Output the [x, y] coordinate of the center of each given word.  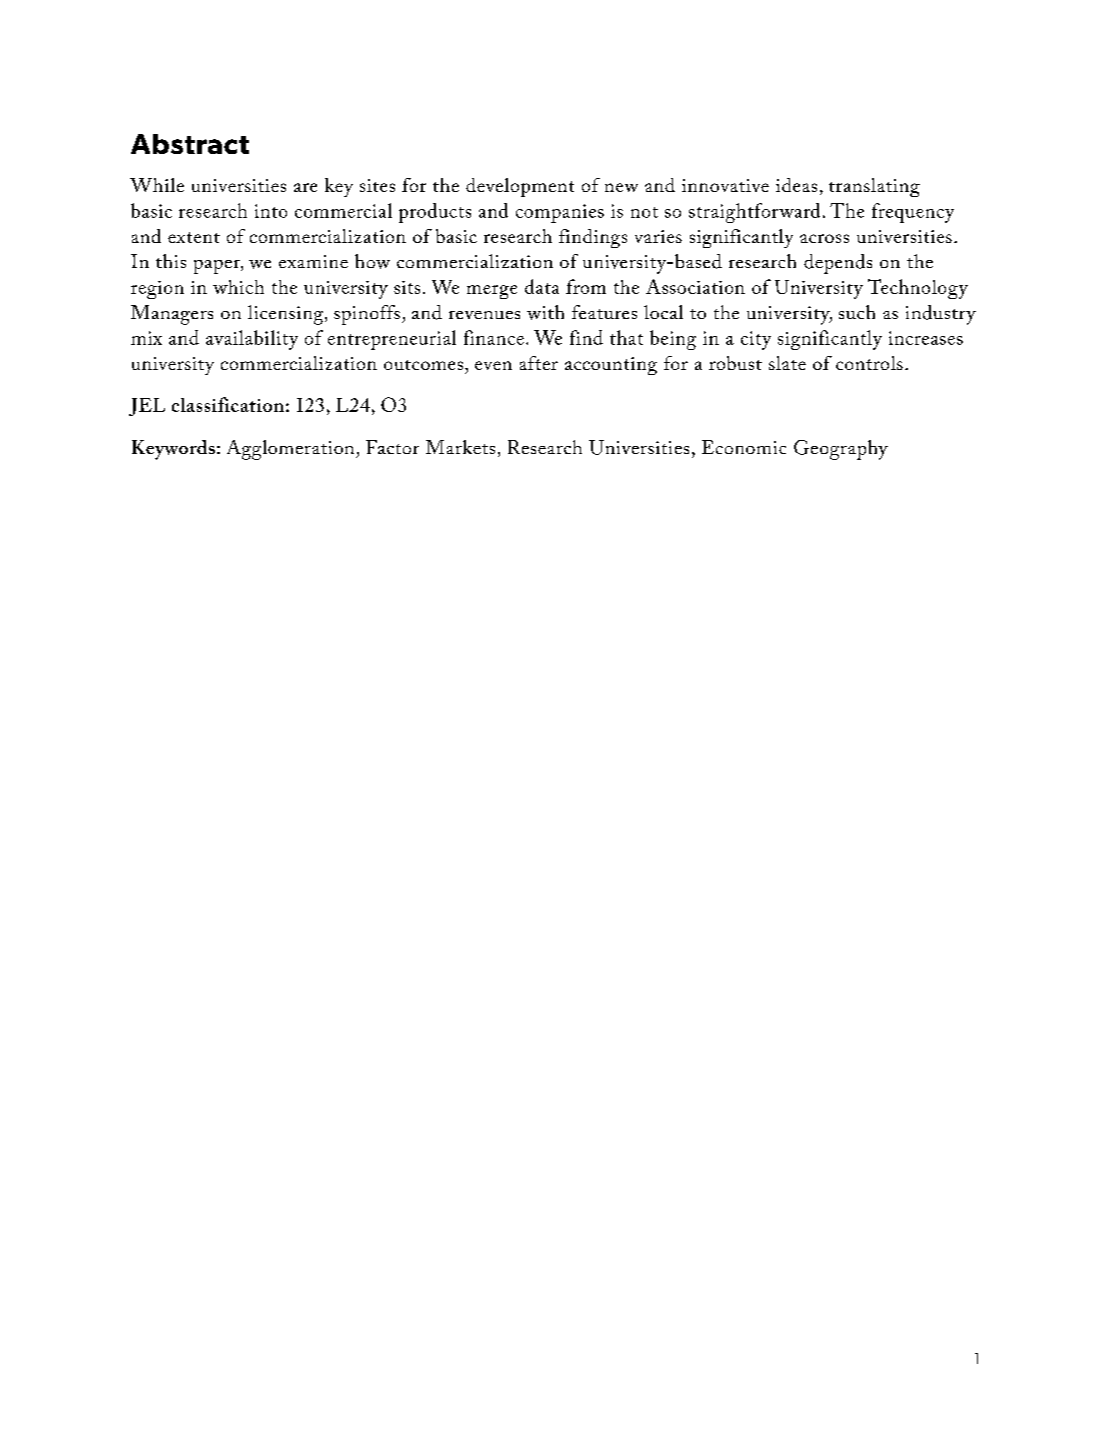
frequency [913, 213]
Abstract [190, 144]
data [542, 286]
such [857, 312]
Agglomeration [292, 450]
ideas [796, 185]
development [520, 187]
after [539, 363]
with [545, 312]
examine [313, 261]
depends [838, 264]
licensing [287, 315]
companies [560, 213]
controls [869, 363]
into [271, 211]
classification [228, 404]
